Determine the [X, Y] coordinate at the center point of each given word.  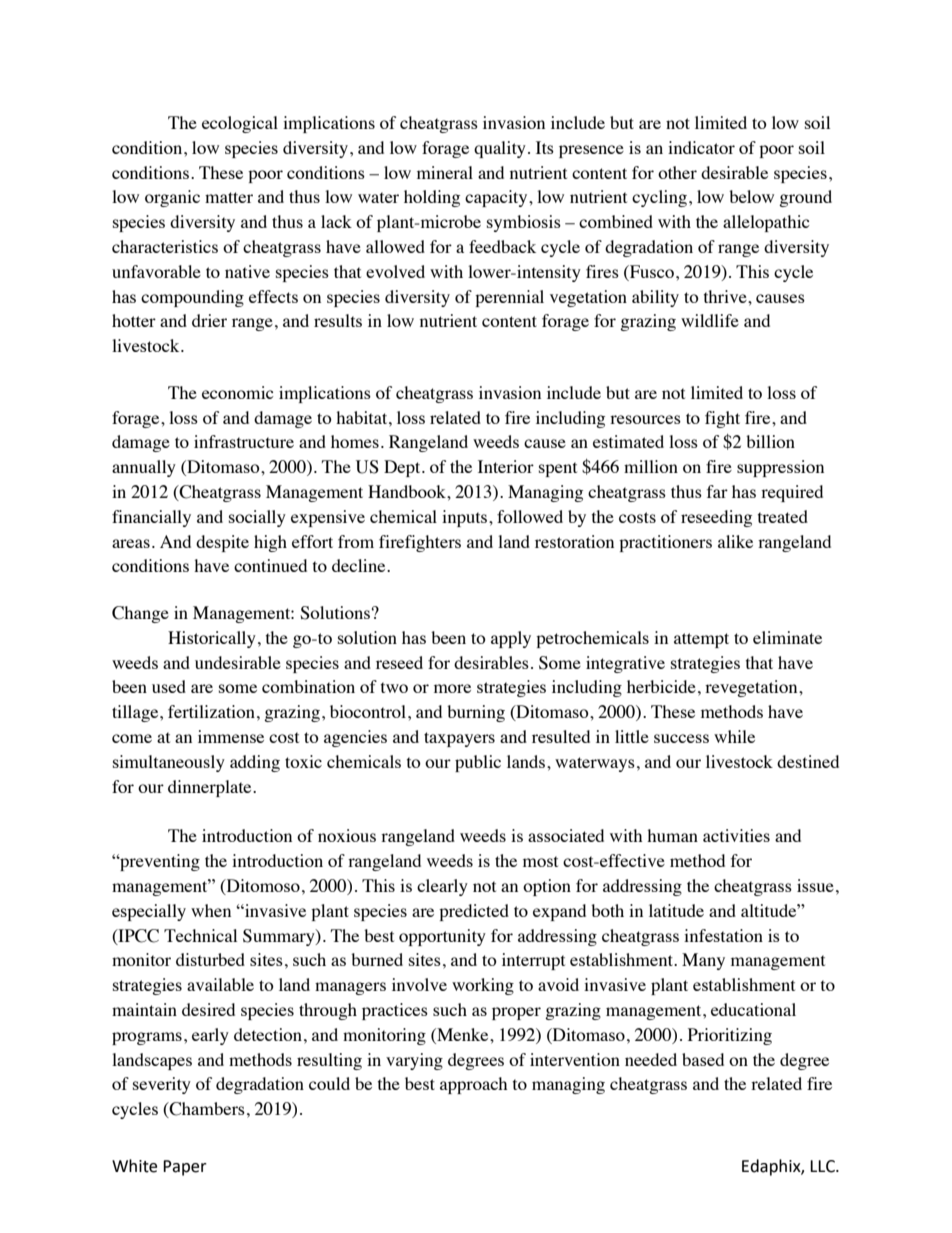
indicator [701, 147]
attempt [701, 640]
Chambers [206, 1110]
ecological [240, 124]
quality [500, 149]
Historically [212, 639]
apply [511, 639]
